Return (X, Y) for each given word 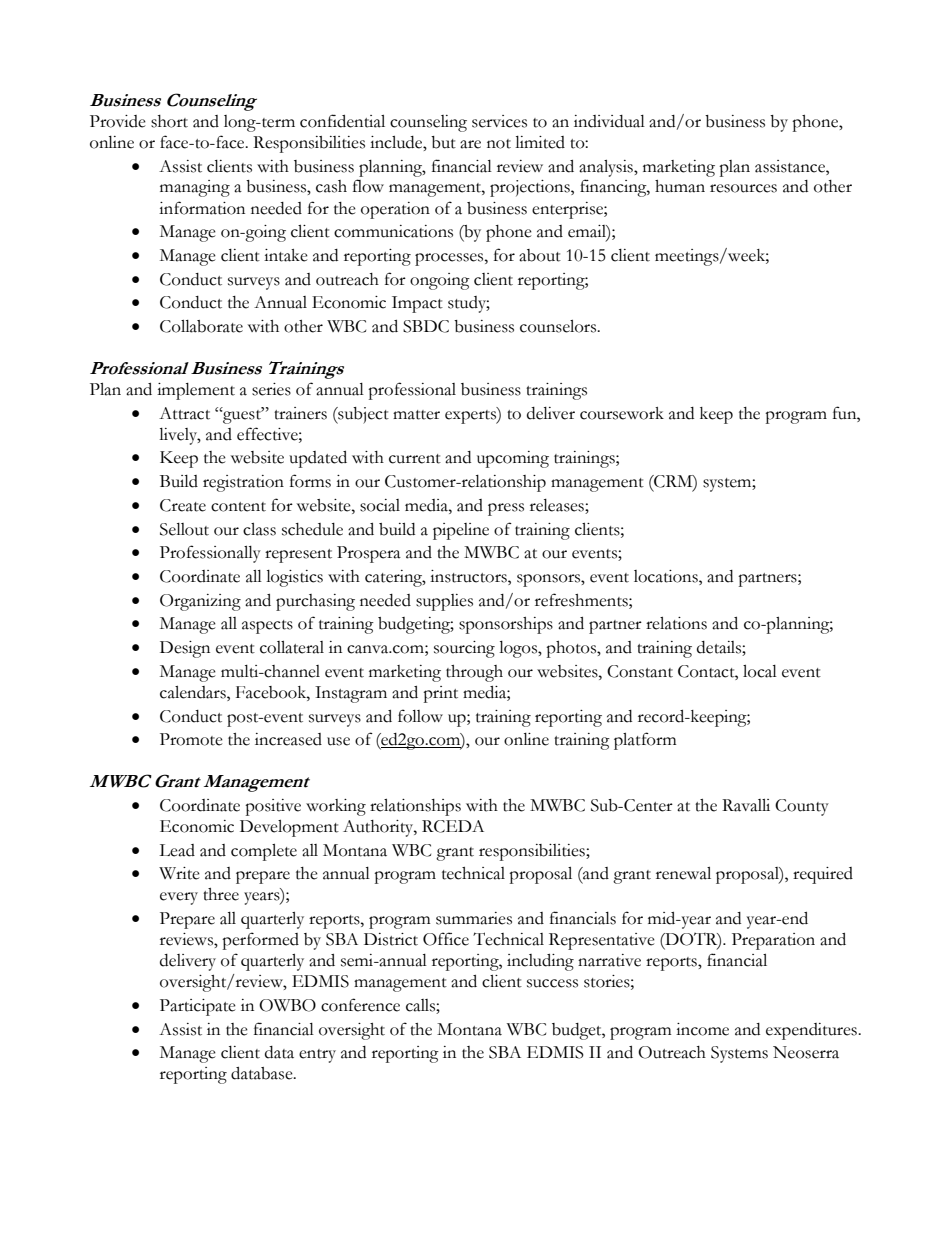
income (702, 1029)
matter (416, 415)
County (802, 807)
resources (743, 188)
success (552, 983)
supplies (444, 602)
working (336, 807)
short (169, 121)
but (443, 142)
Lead (177, 850)
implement (196, 391)
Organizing (200, 602)
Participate (198, 1007)
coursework (622, 413)
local (760, 671)
